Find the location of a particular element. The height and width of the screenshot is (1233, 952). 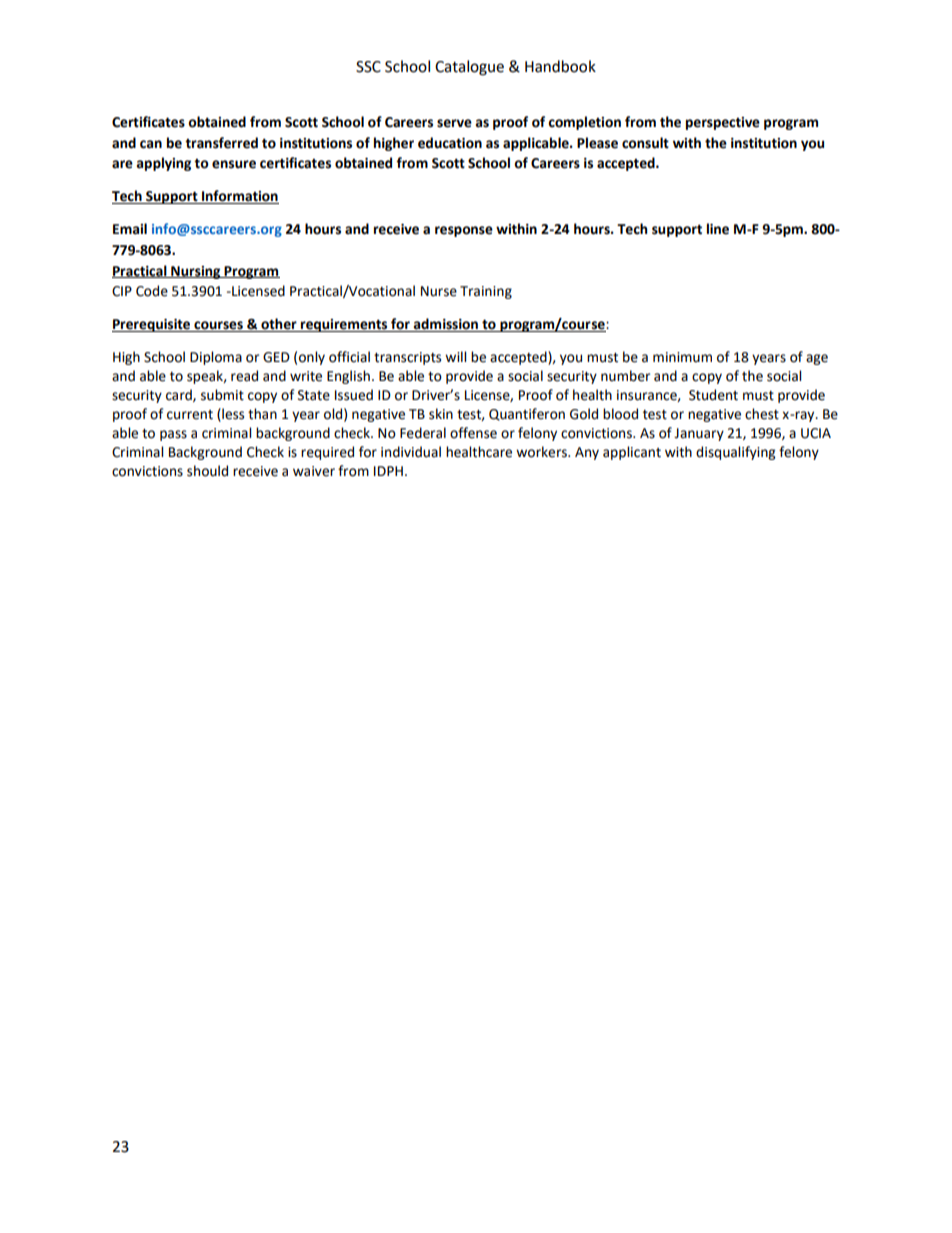

should is located at coordinates (207, 471).
